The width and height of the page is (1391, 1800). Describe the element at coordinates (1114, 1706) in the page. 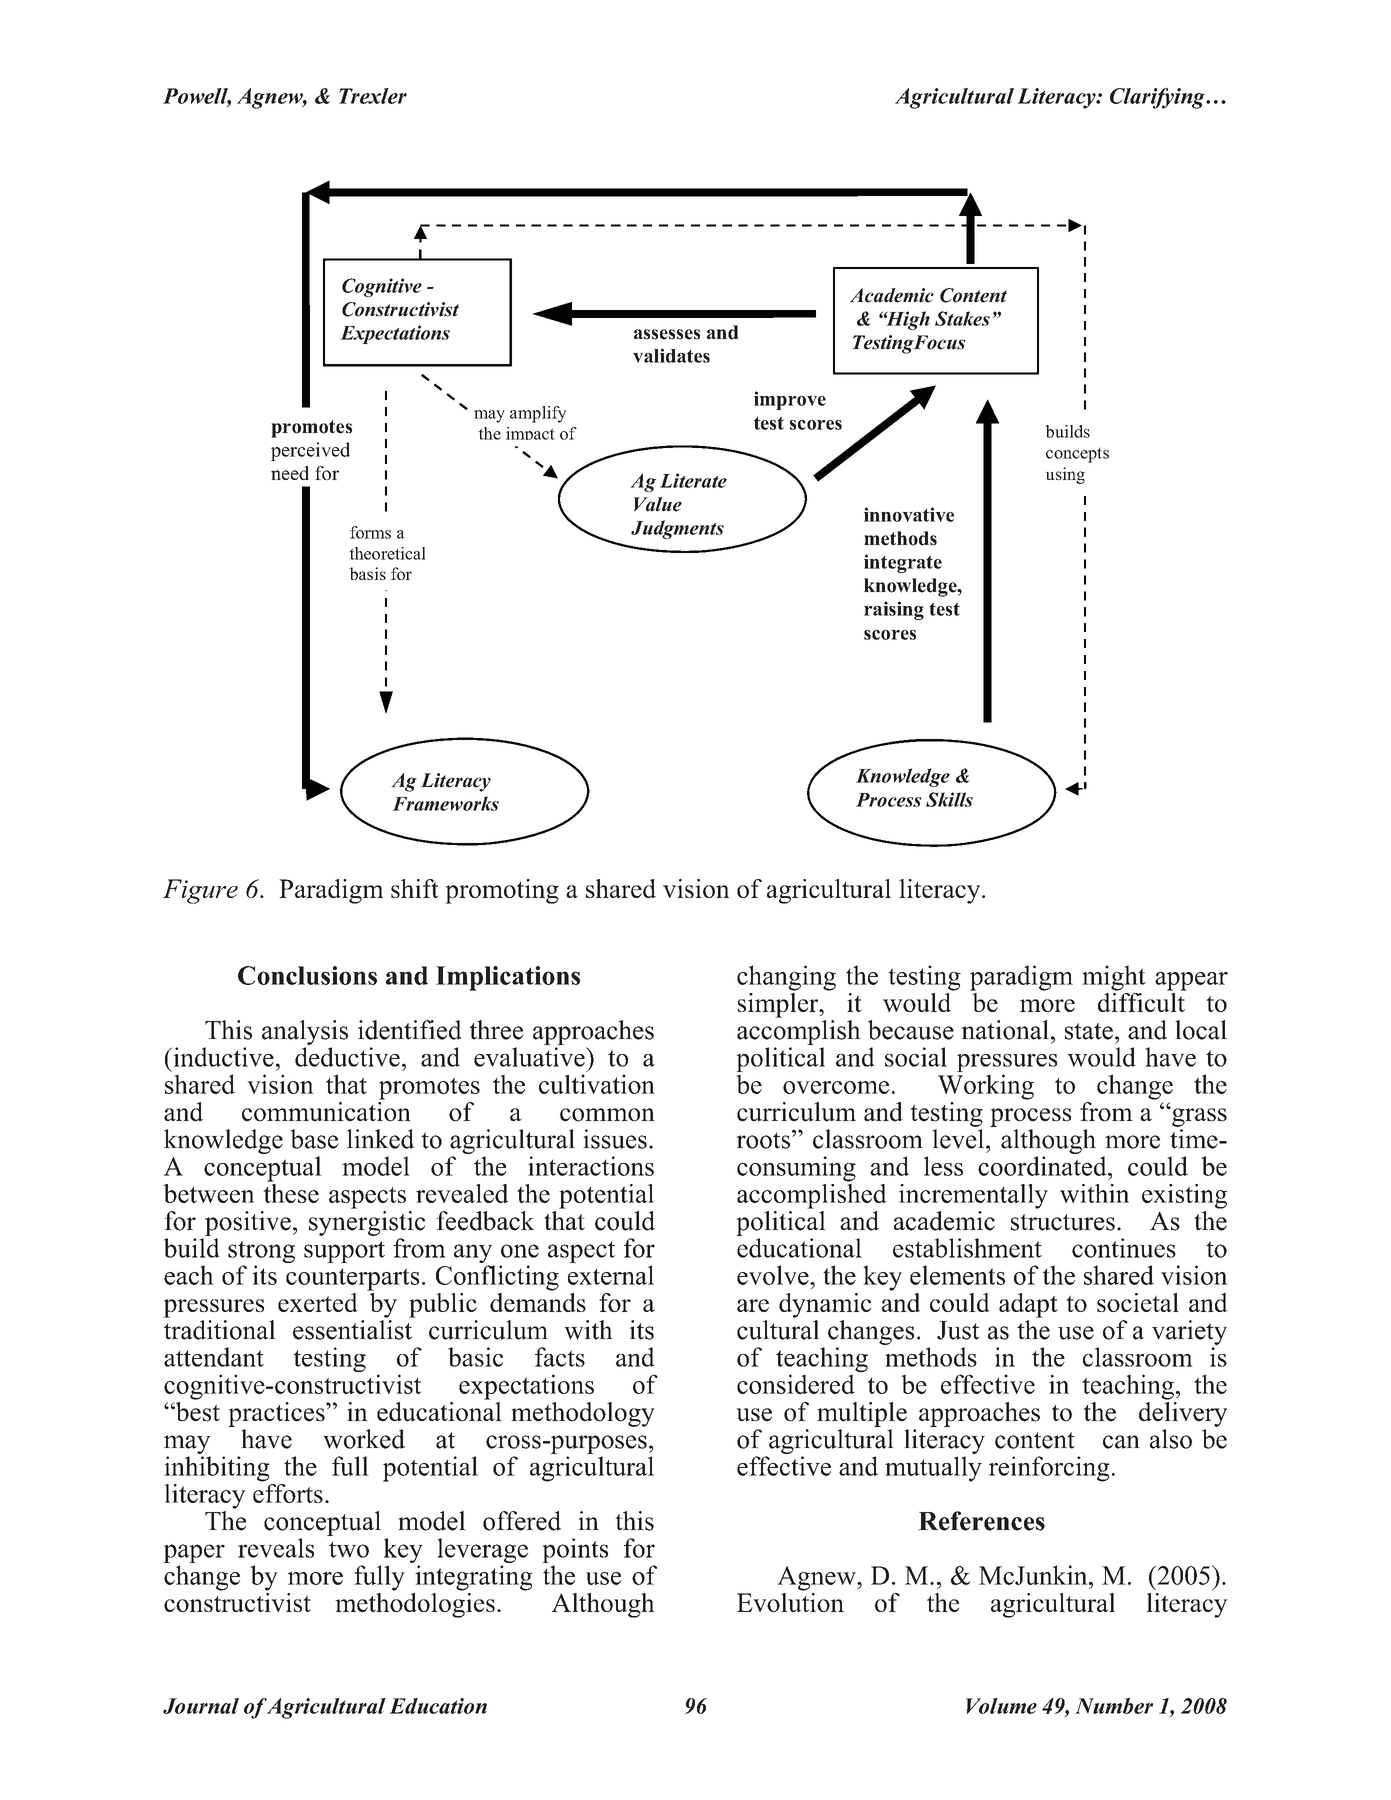

I see `Number` at that location.
